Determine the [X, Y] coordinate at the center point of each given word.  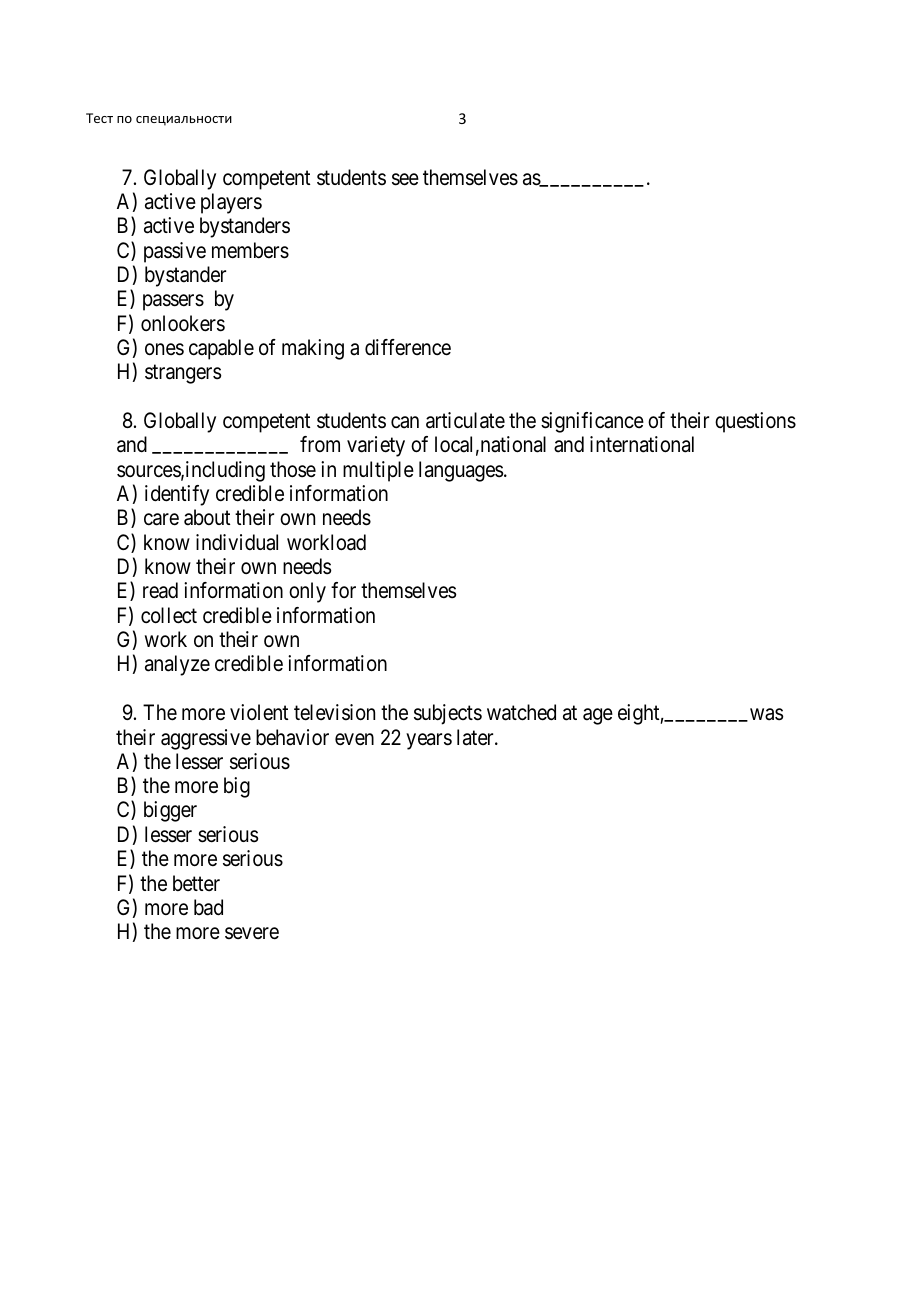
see [405, 179]
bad [208, 907]
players [231, 203]
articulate [465, 420]
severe [252, 933]
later [476, 737]
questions [755, 422]
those [293, 469]
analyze [177, 665]
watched [521, 712]
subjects [448, 714]
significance [592, 422]
